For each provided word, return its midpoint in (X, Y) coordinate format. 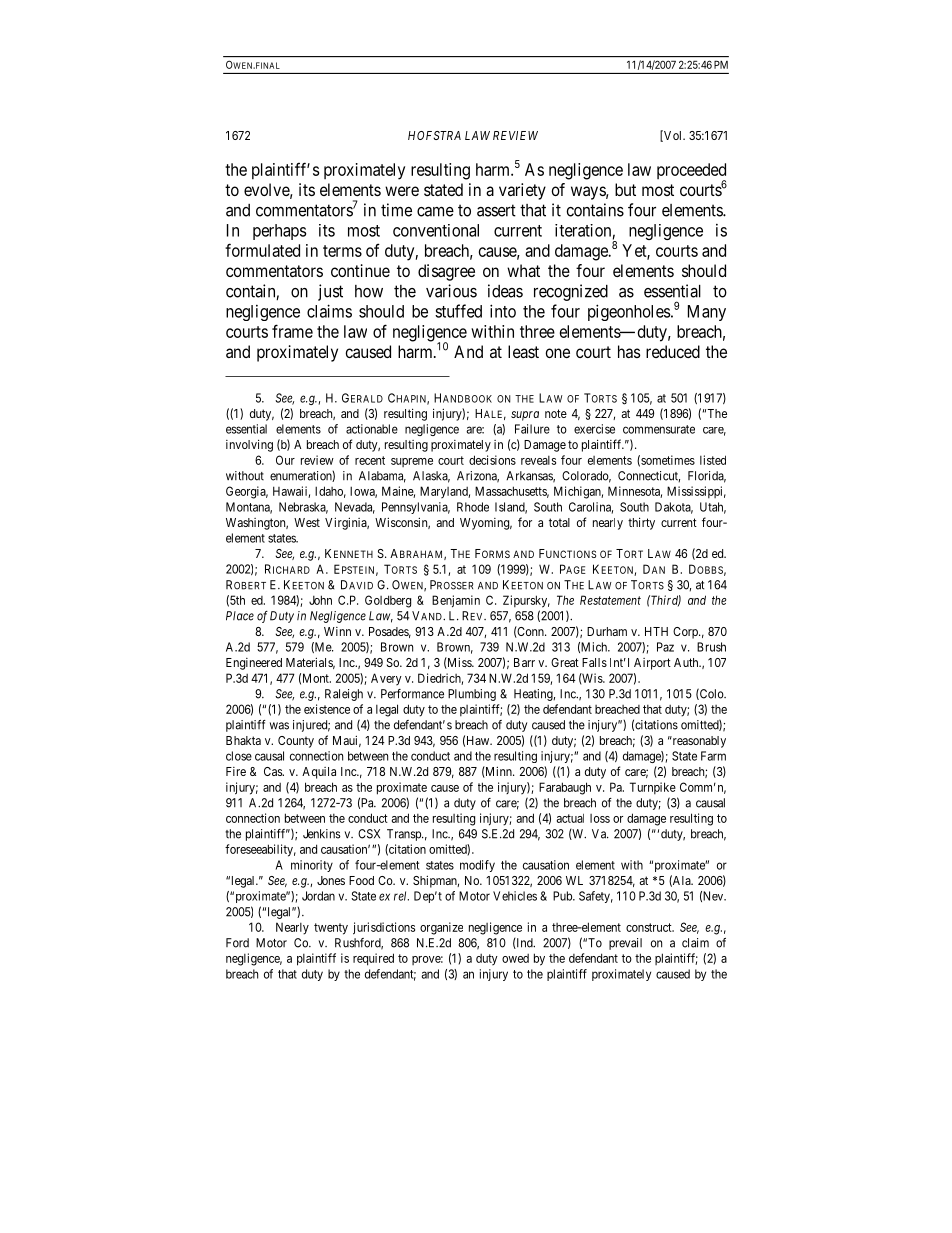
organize (441, 928)
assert (496, 210)
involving (249, 445)
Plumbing (472, 695)
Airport (652, 664)
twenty (331, 929)
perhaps (279, 232)
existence (327, 709)
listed (713, 460)
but (625, 189)
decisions (492, 460)
